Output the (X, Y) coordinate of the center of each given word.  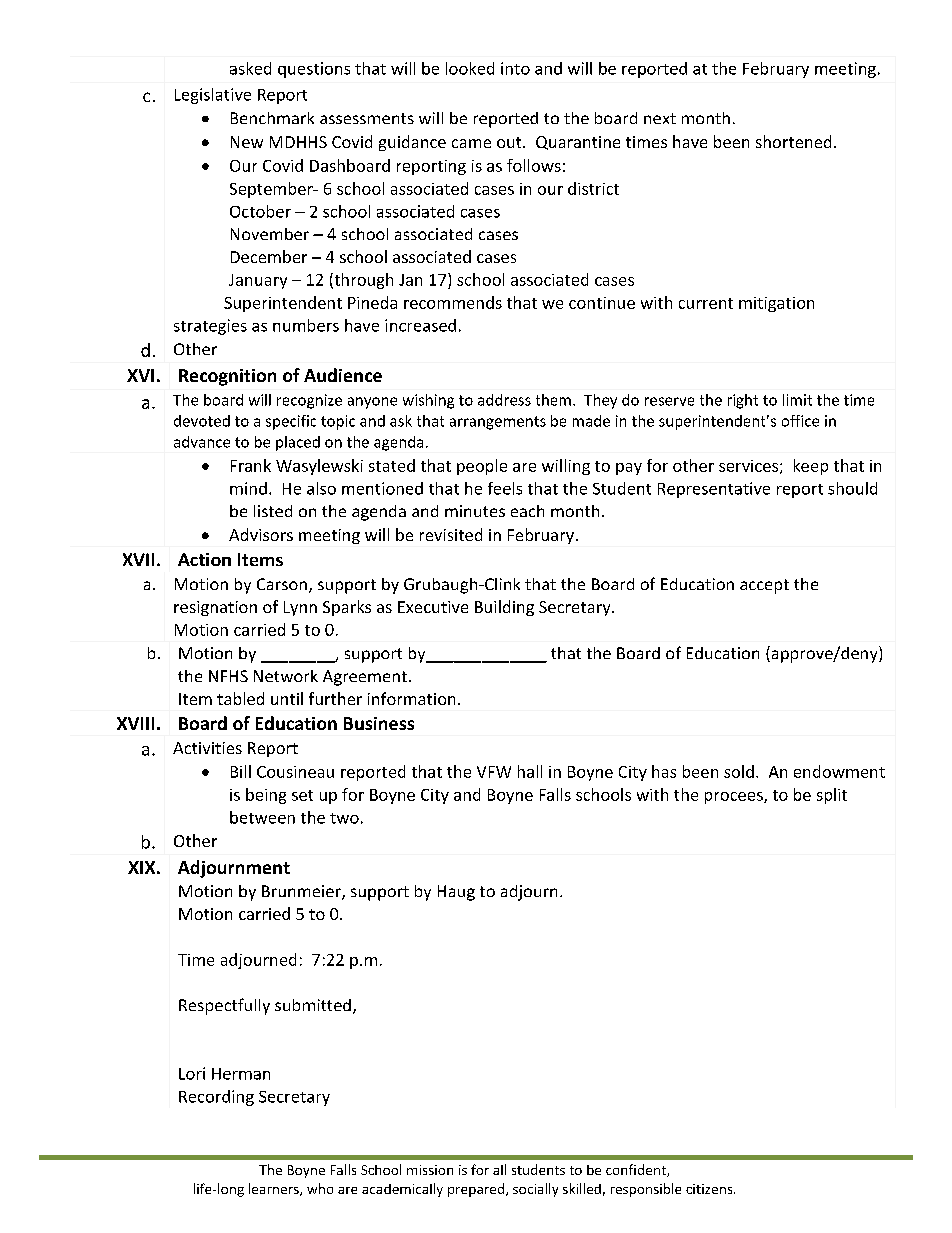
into (515, 68)
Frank (251, 465)
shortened (793, 141)
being (266, 796)
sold (739, 771)
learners (275, 1189)
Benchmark (272, 118)
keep (811, 467)
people (482, 467)
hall (530, 771)
